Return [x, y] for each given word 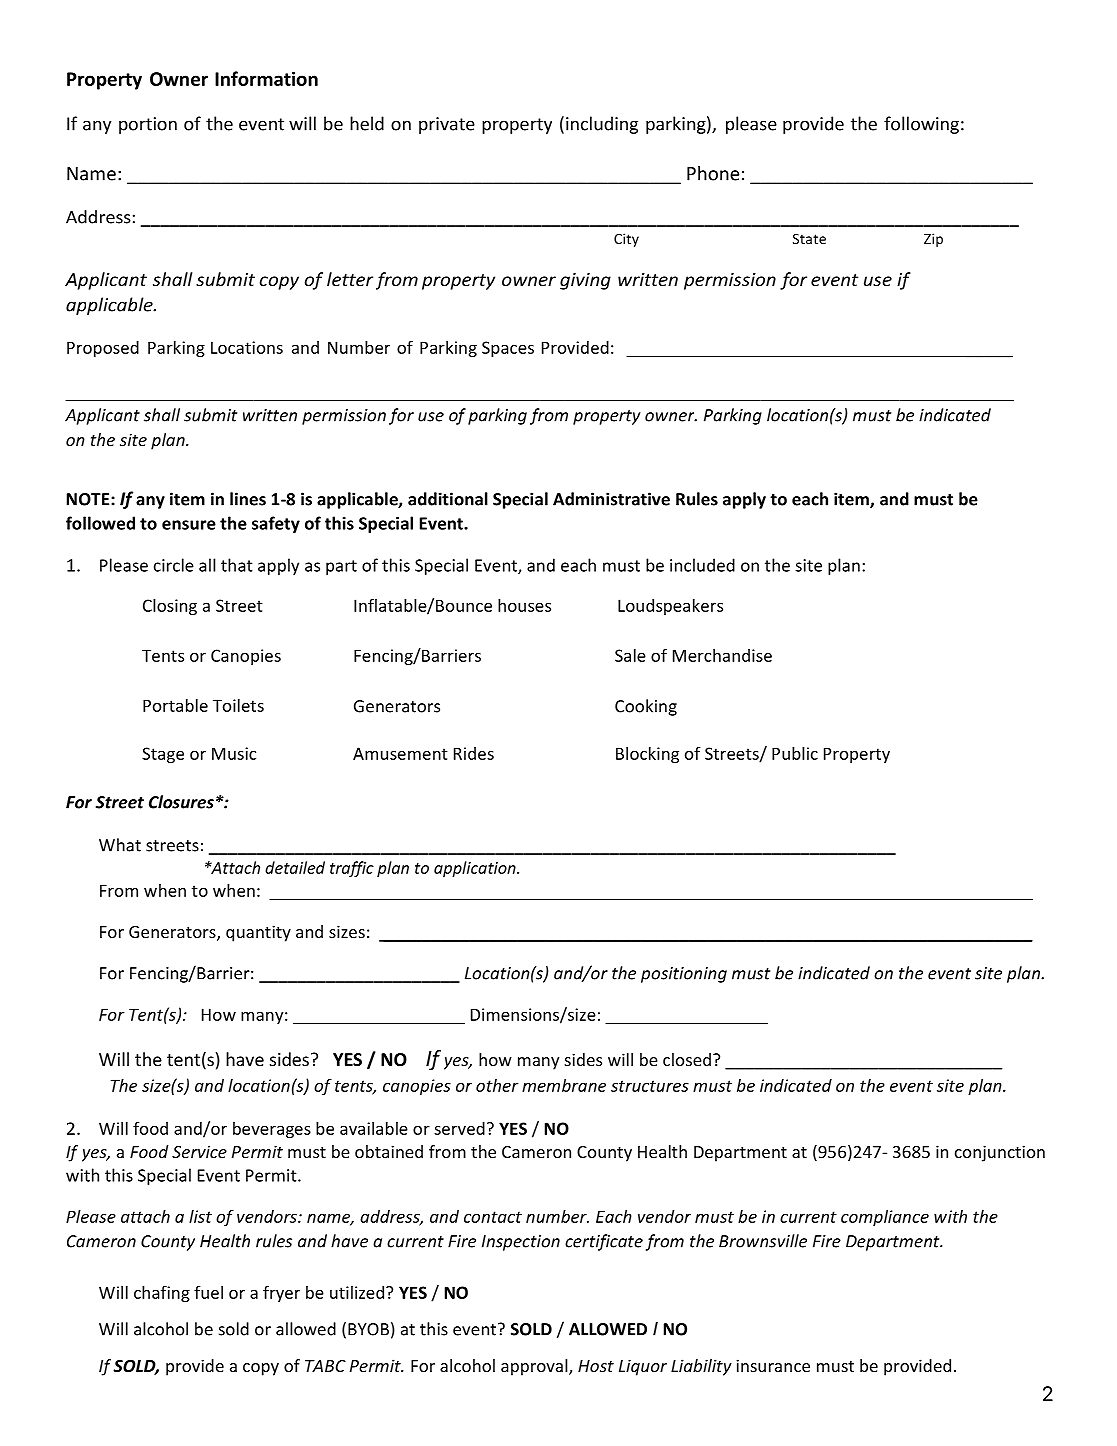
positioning [684, 975]
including [602, 125]
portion [148, 125]
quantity [258, 933]
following [921, 125]
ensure [189, 525]
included [702, 565]
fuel [208, 1292]
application [476, 869]
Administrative [611, 499]
